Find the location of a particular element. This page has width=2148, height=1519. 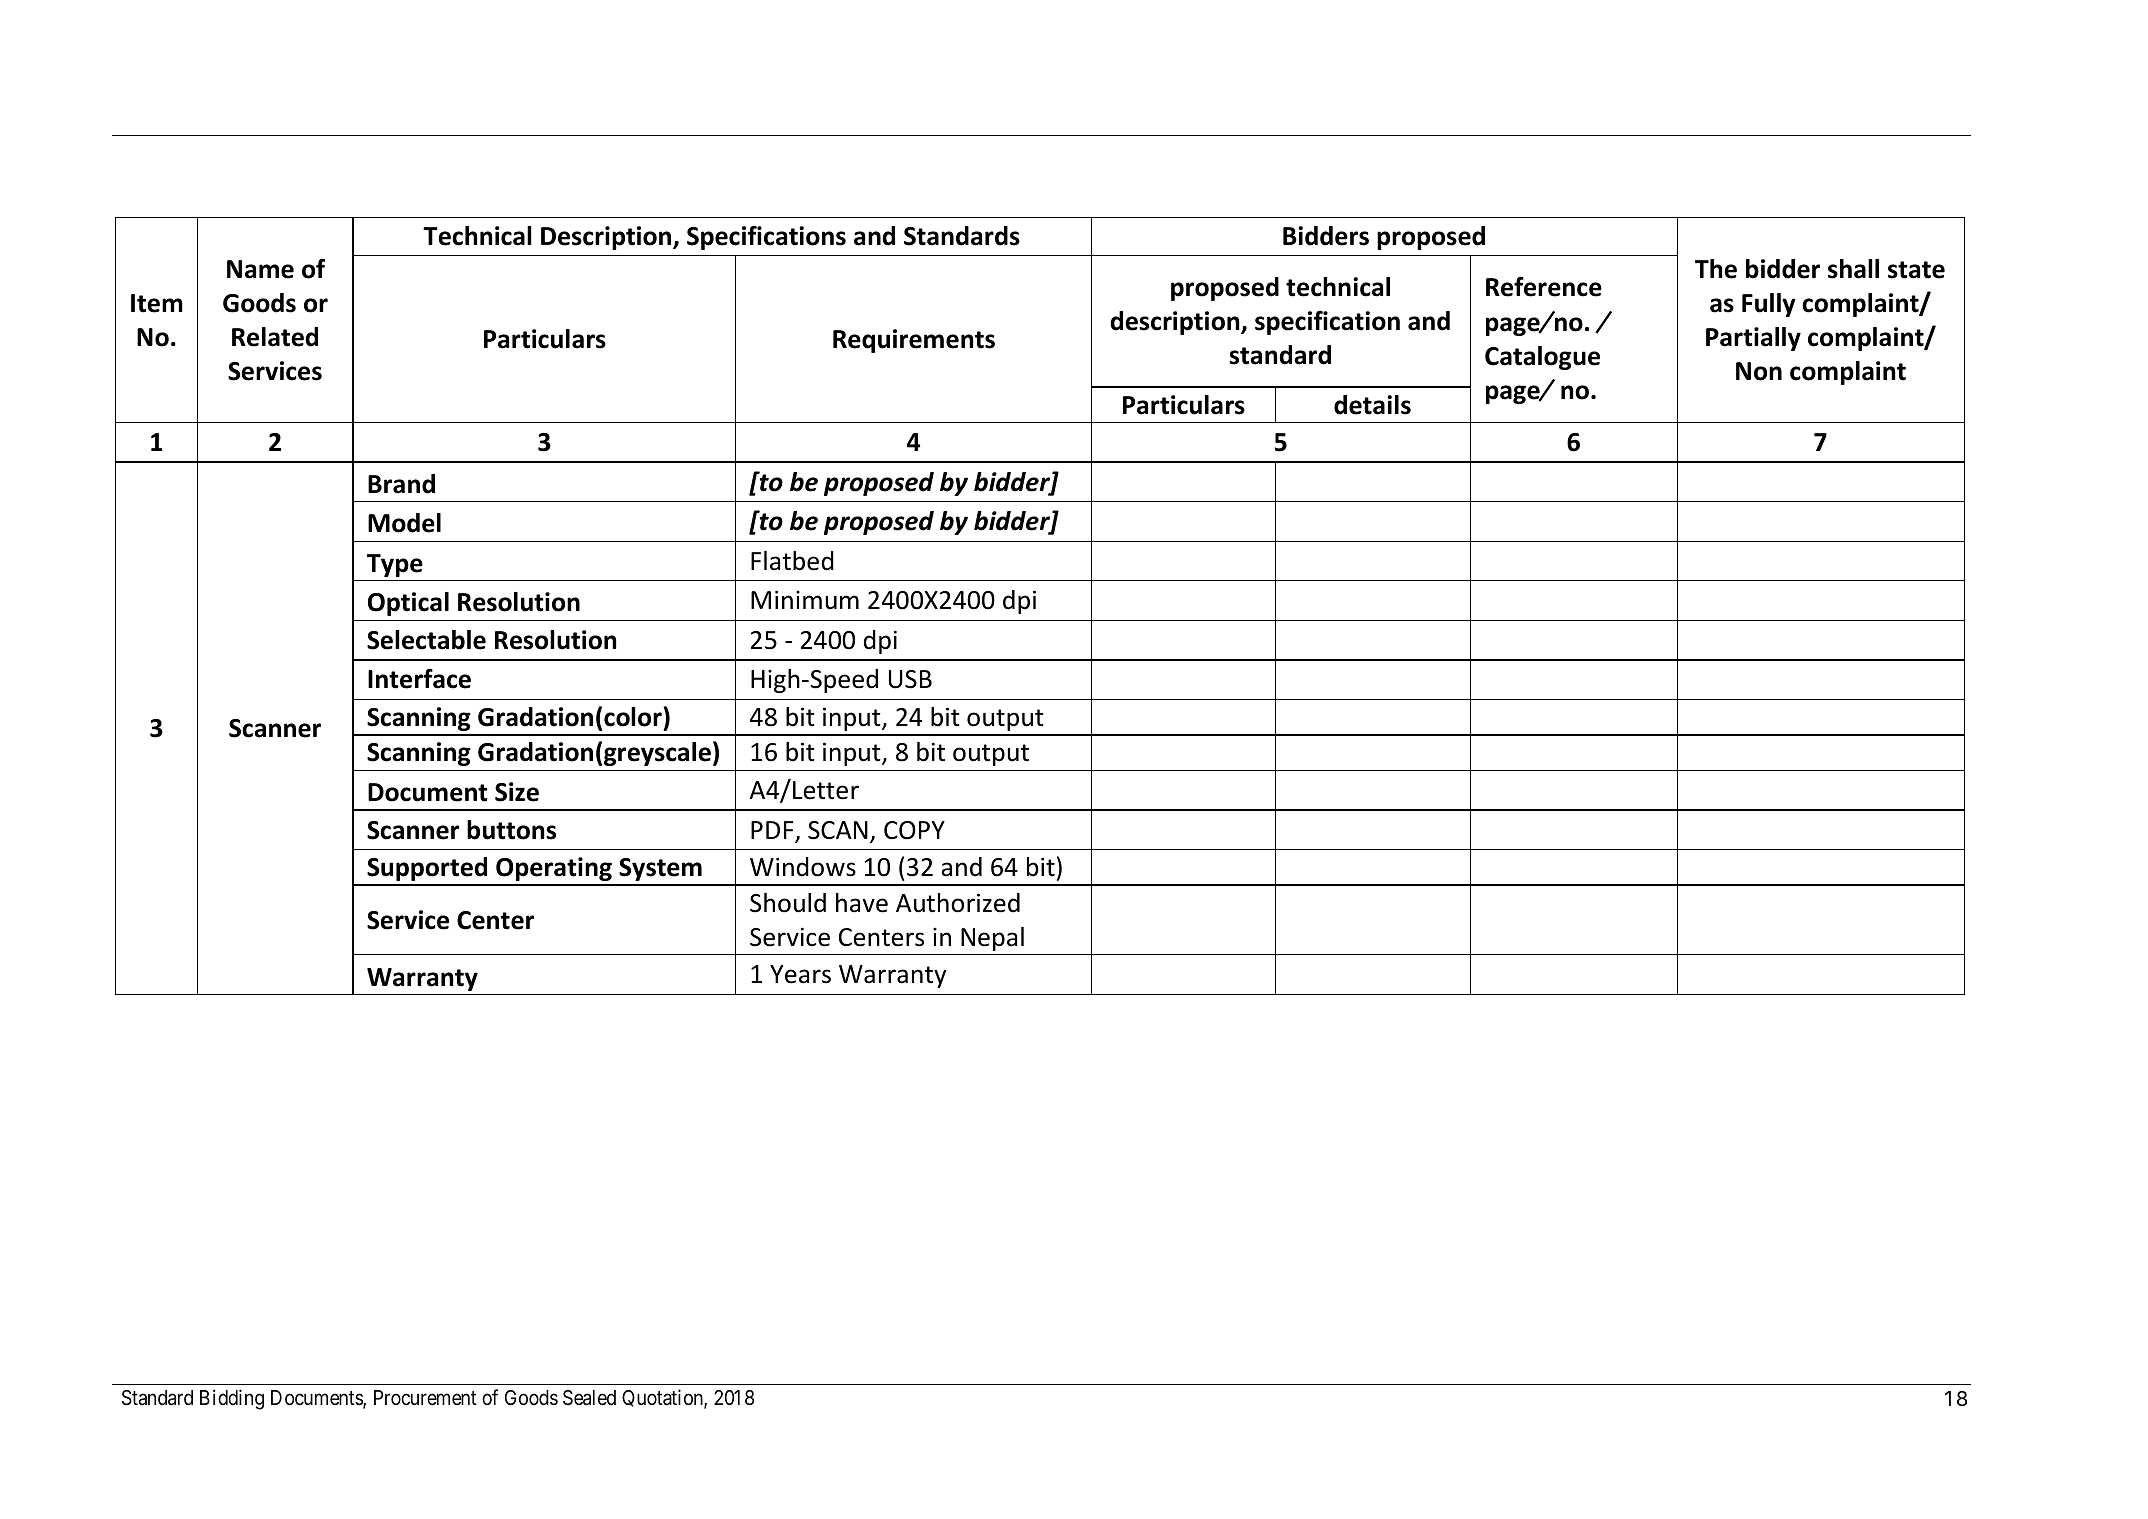

Requirements is located at coordinates (914, 341).
